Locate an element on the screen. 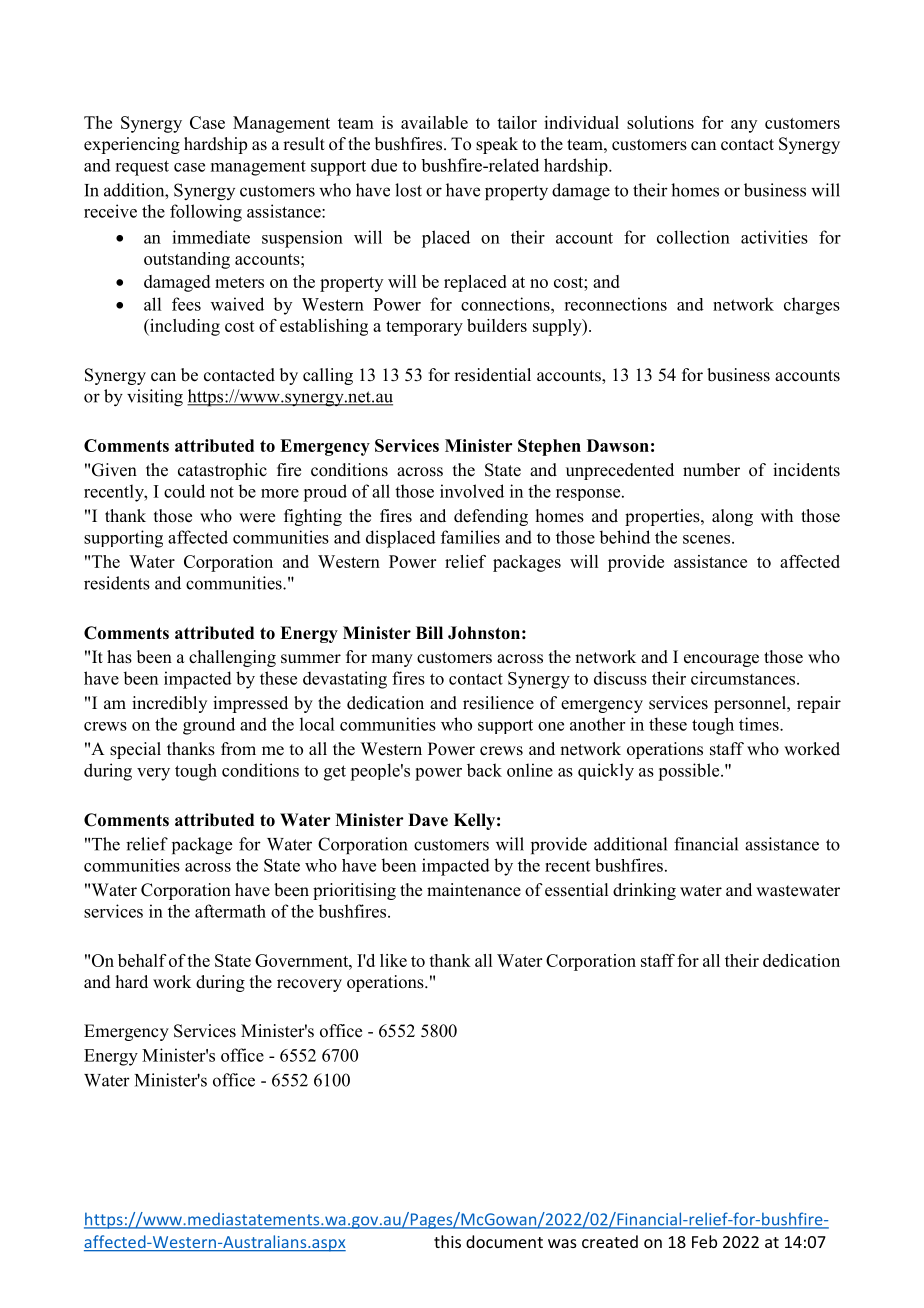 The height and width of the screenshot is (1308, 924). document is located at coordinates (504, 1241).
